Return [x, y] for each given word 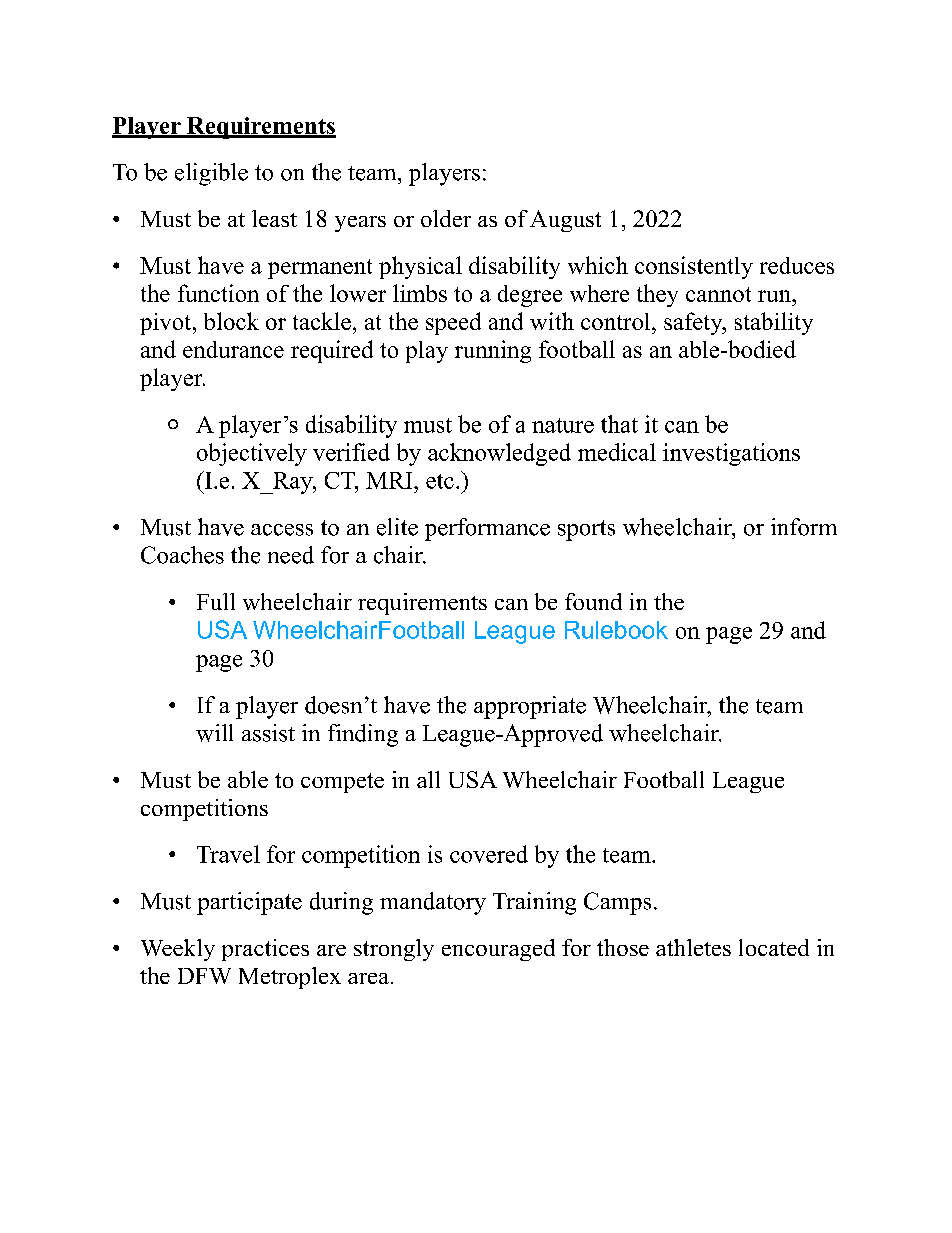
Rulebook [616, 630]
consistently [694, 267]
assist [268, 733]
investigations [731, 454]
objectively [252, 454]
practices [265, 950]
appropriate [530, 707]
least [274, 218]
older [446, 218]
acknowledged [499, 454]
